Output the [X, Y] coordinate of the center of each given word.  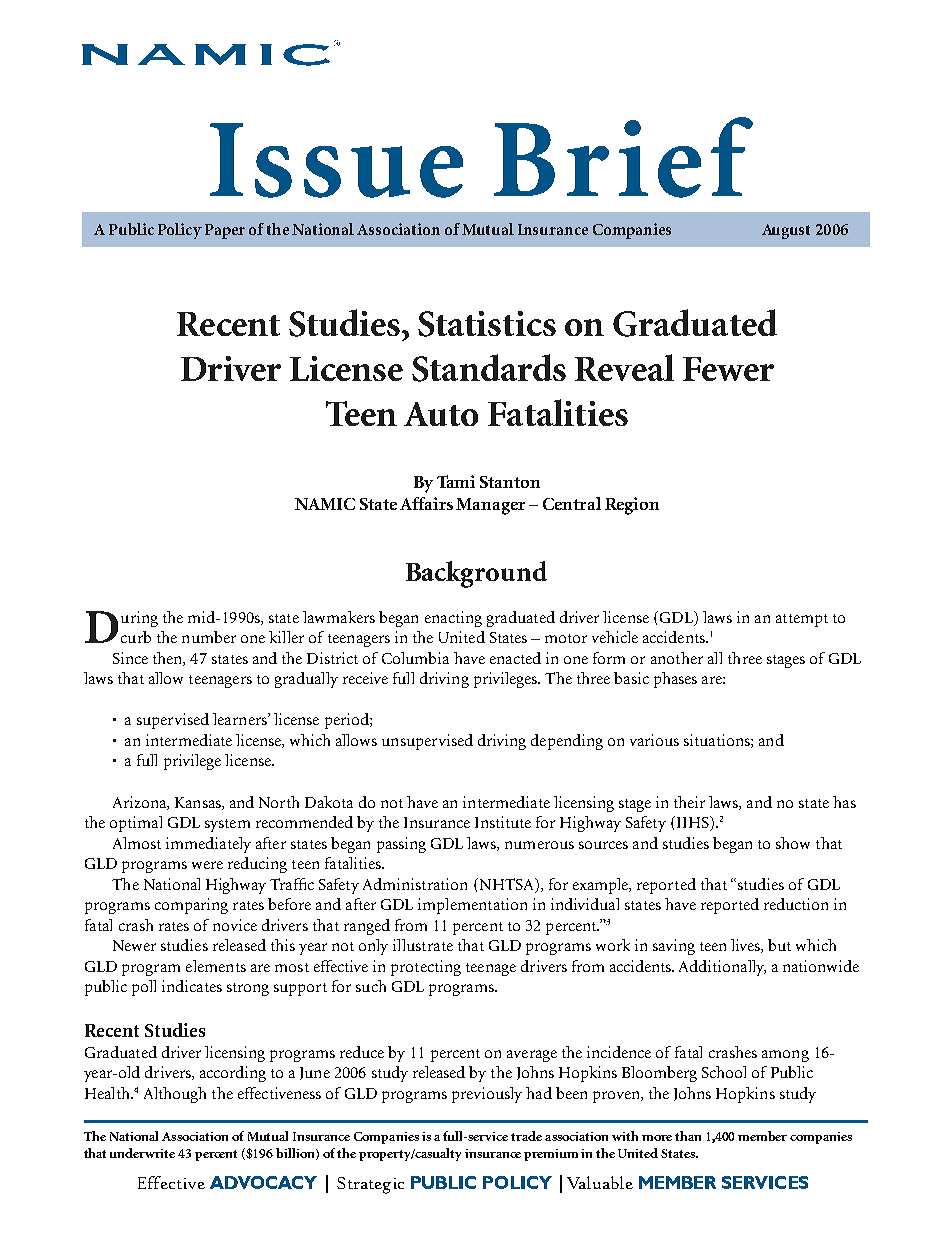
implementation [472, 906]
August [786, 231]
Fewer [728, 369]
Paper [225, 231]
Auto [441, 414]
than [688, 1136]
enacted [515, 658]
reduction [796, 904]
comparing [191, 906]
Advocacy [263, 1182]
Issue [336, 160]
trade [526, 1136]
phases [675, 680]
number [209, 637]
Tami [456, 481]
